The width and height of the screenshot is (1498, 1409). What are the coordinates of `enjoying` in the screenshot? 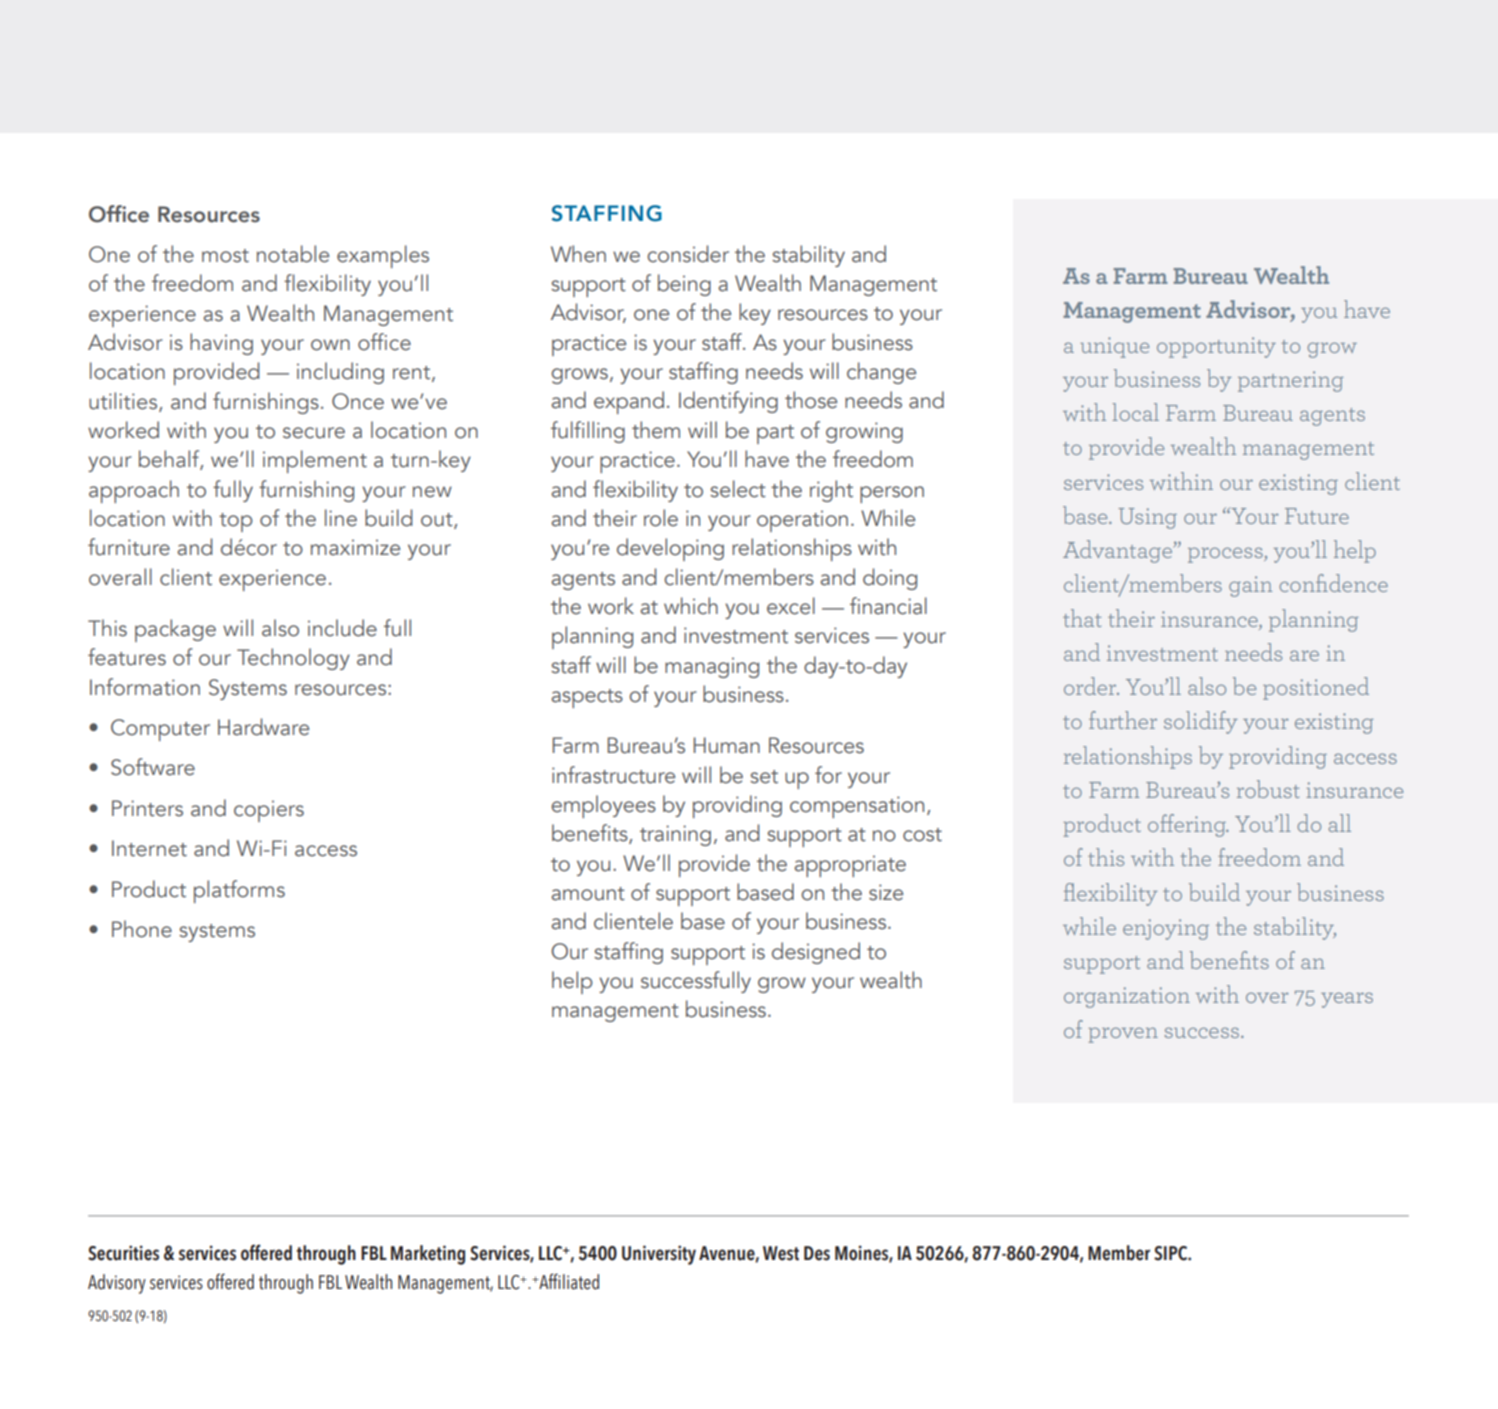 It's located at (1166, 929).
